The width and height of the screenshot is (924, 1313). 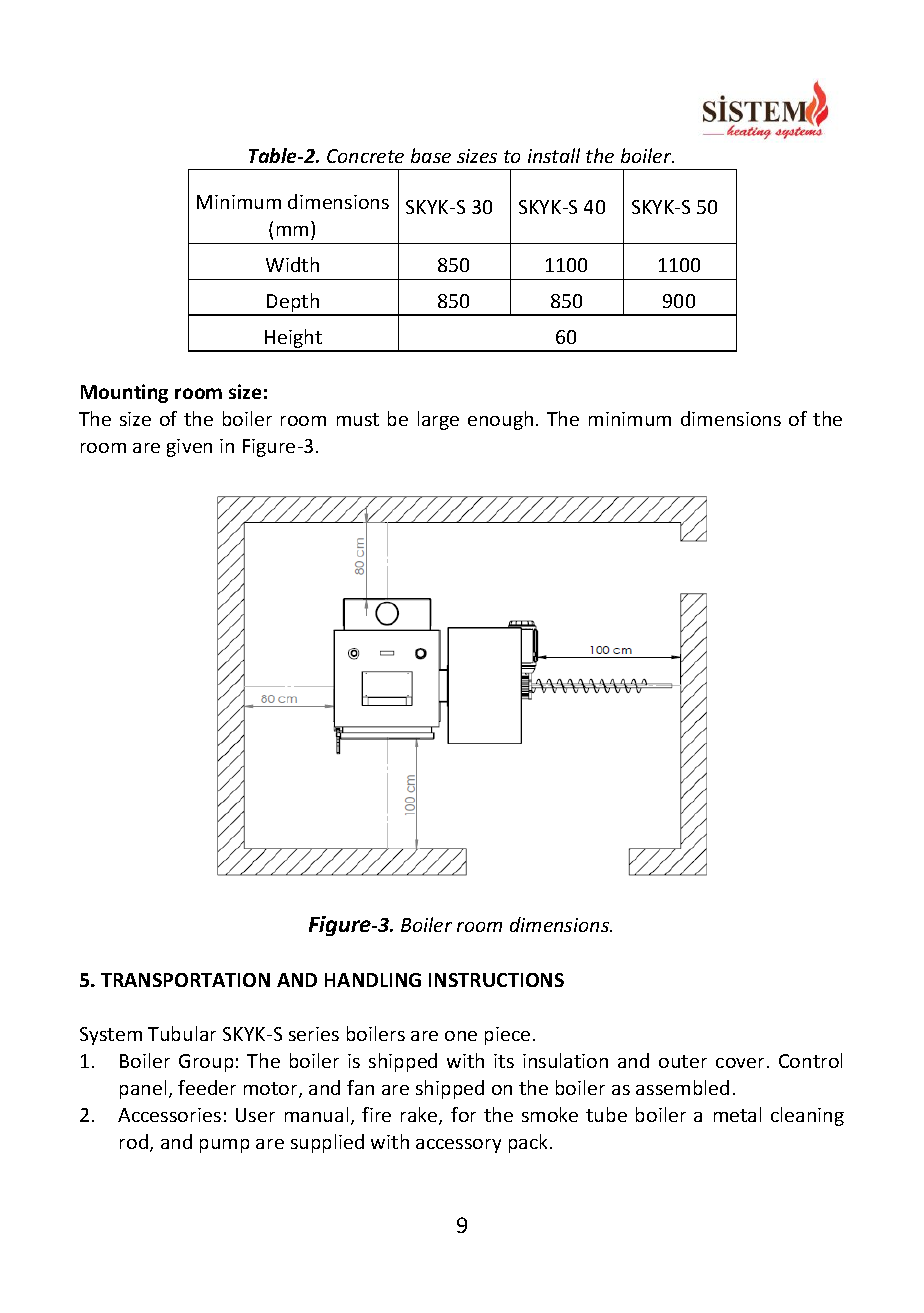 I want to click on for, so click(x=463, y=1114).
